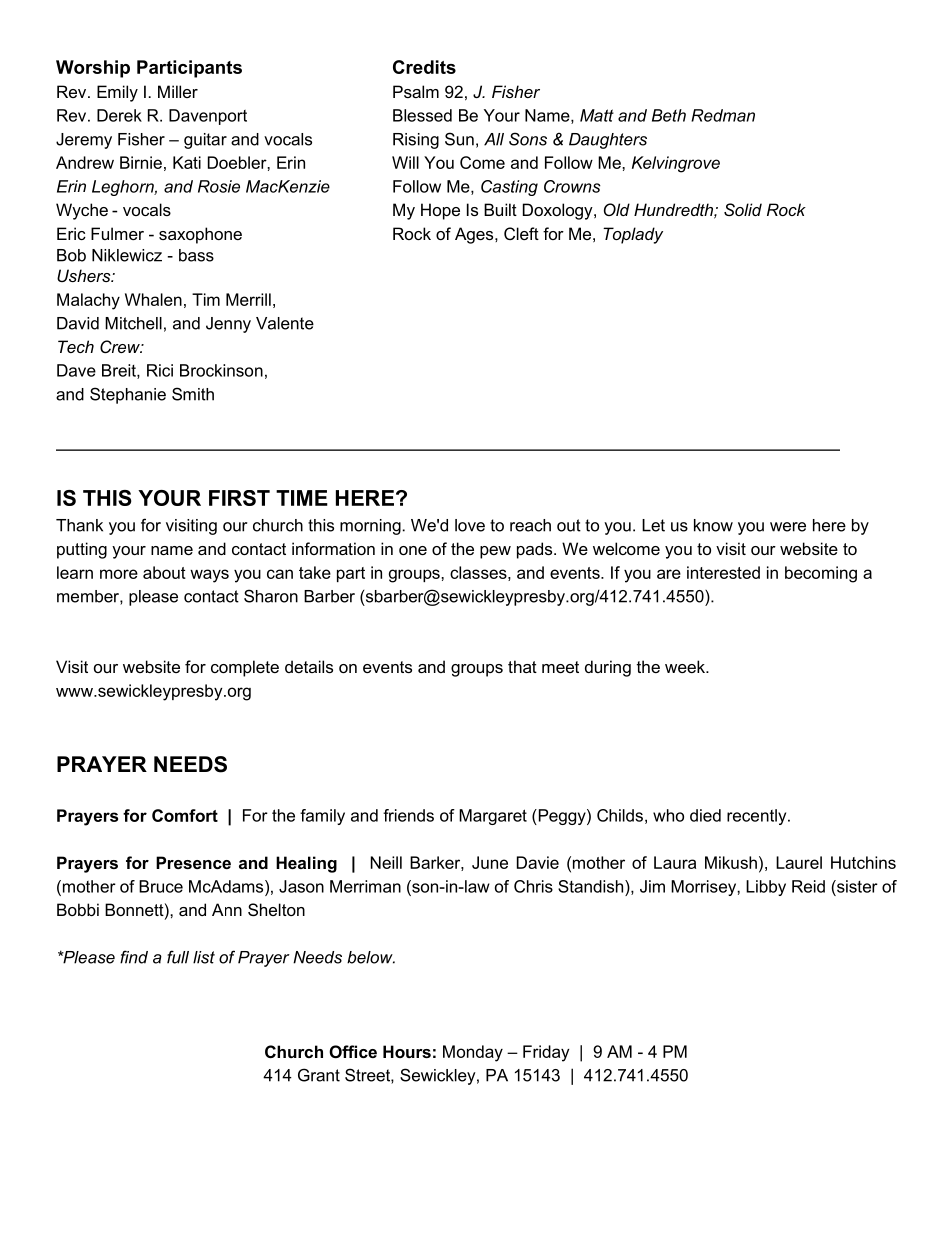 This document has width=952, height=1233. I want to click on about, so click(164, 572).
